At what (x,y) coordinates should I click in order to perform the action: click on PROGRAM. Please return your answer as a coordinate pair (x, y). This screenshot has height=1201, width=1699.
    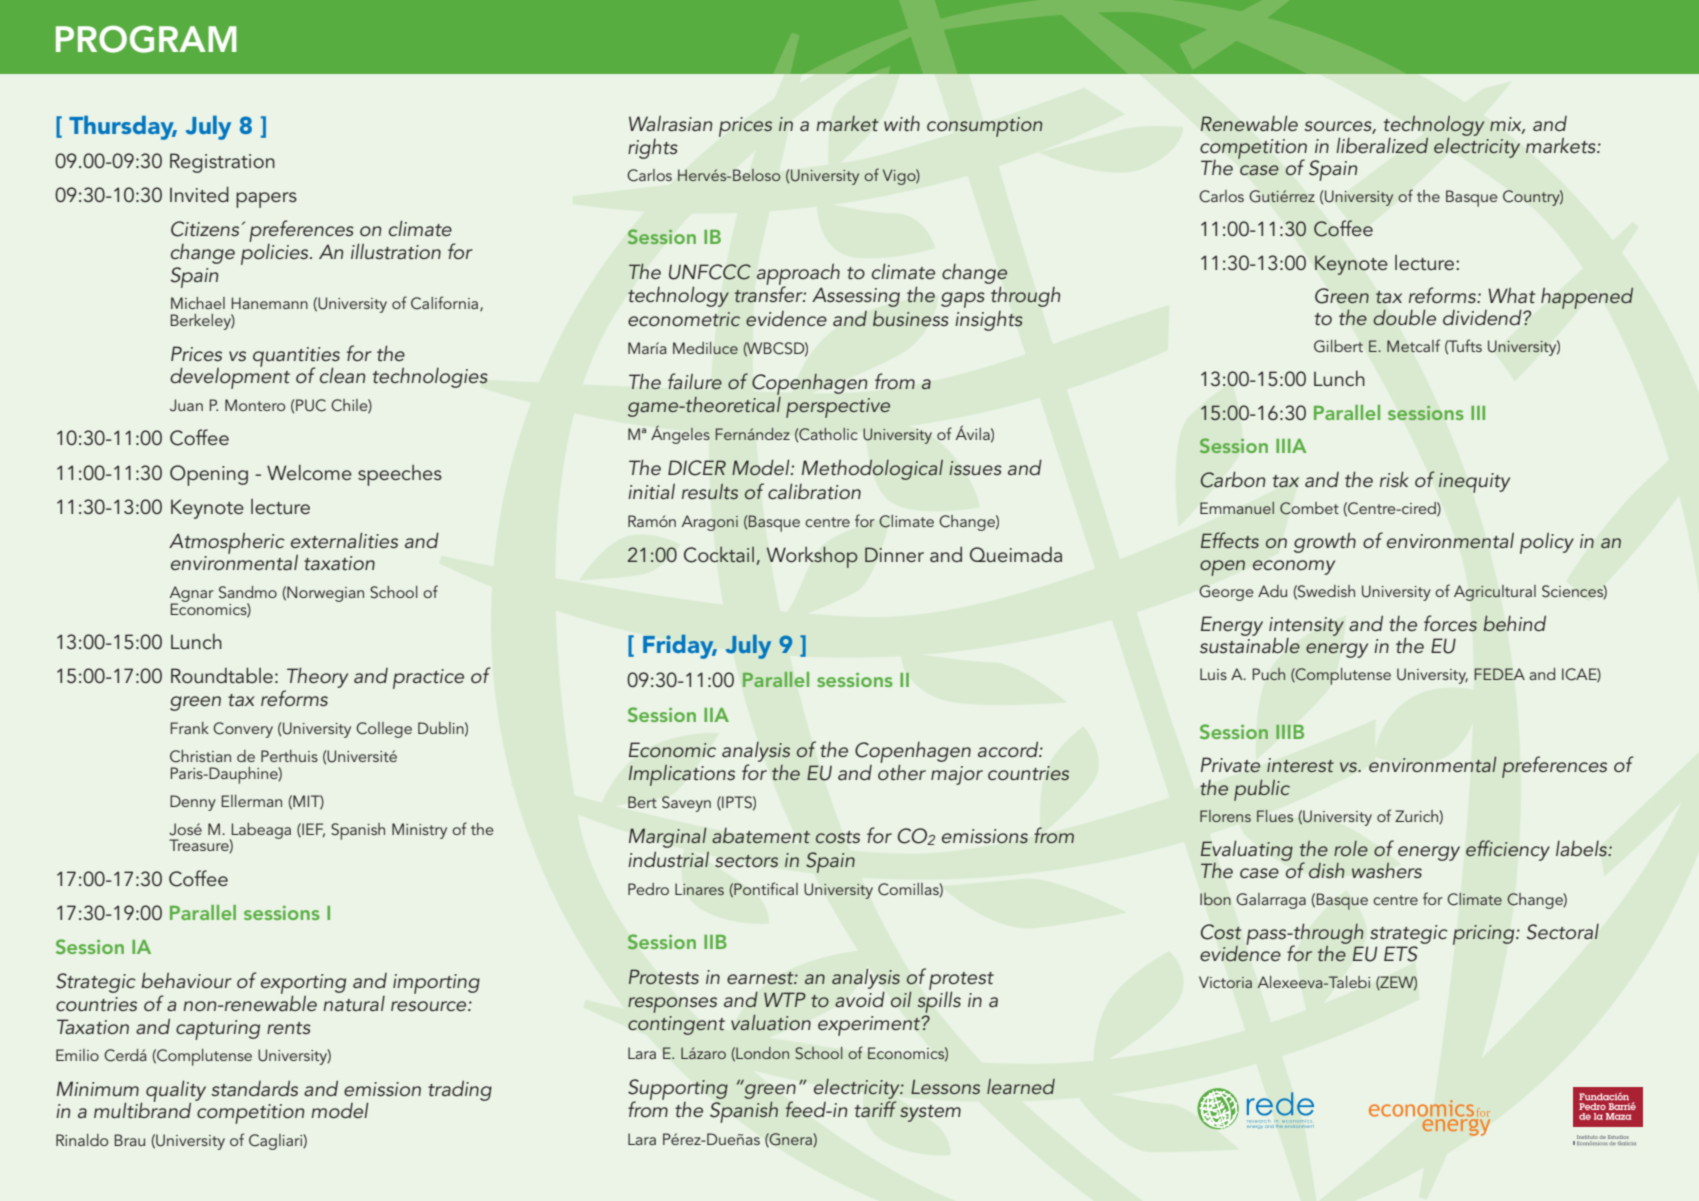
    Looking at the image, I should click on (146, 39).
